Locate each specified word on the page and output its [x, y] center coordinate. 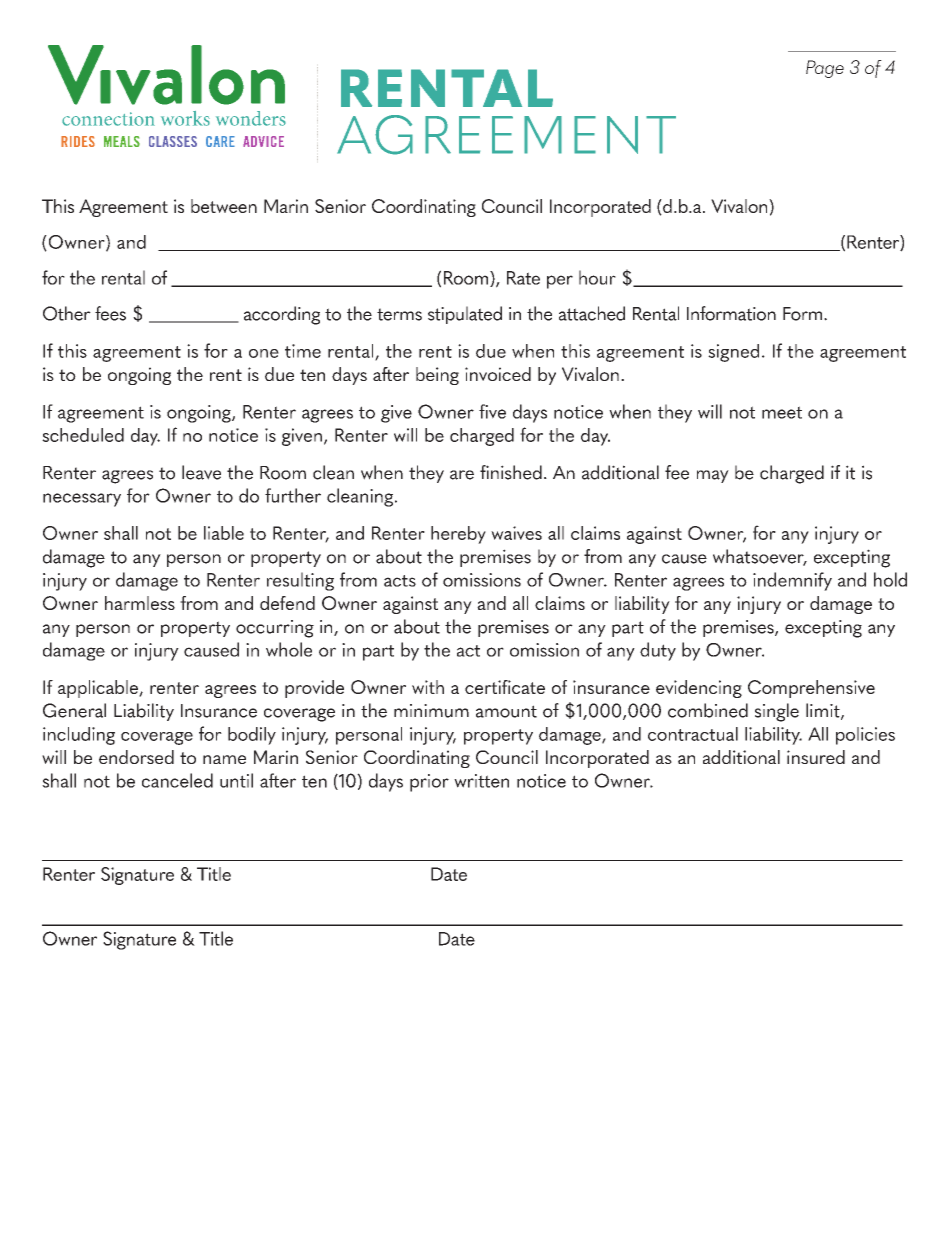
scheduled [83, 435]
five [492, 411]
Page [825, 69]
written [481, 781]
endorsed [136, 757]
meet [782, 412]
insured [816, 757]
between [224, 206]
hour [597, 277]
